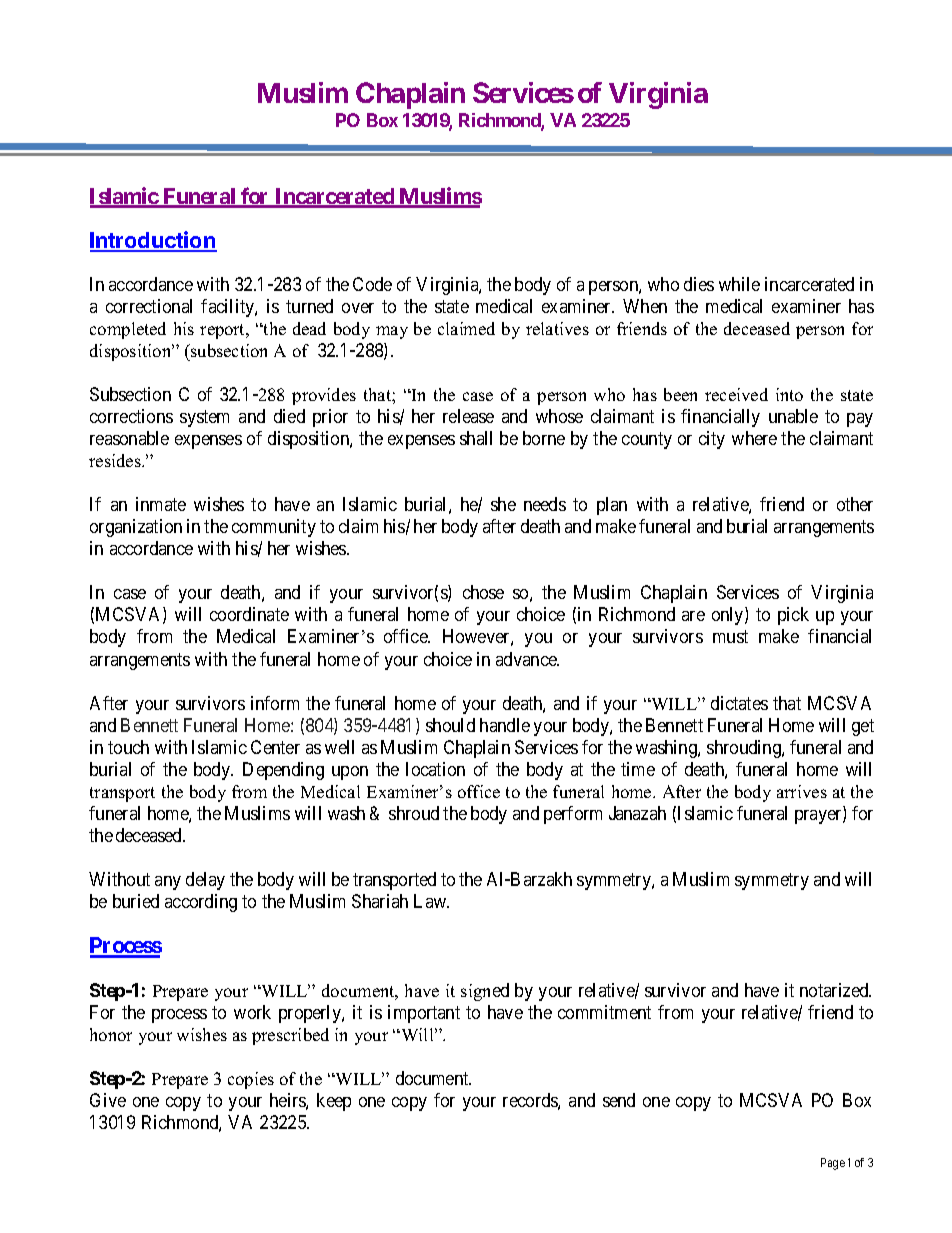 This screenshot has height=1233, width=952. I want to click on Page, so click(833, 1164).
